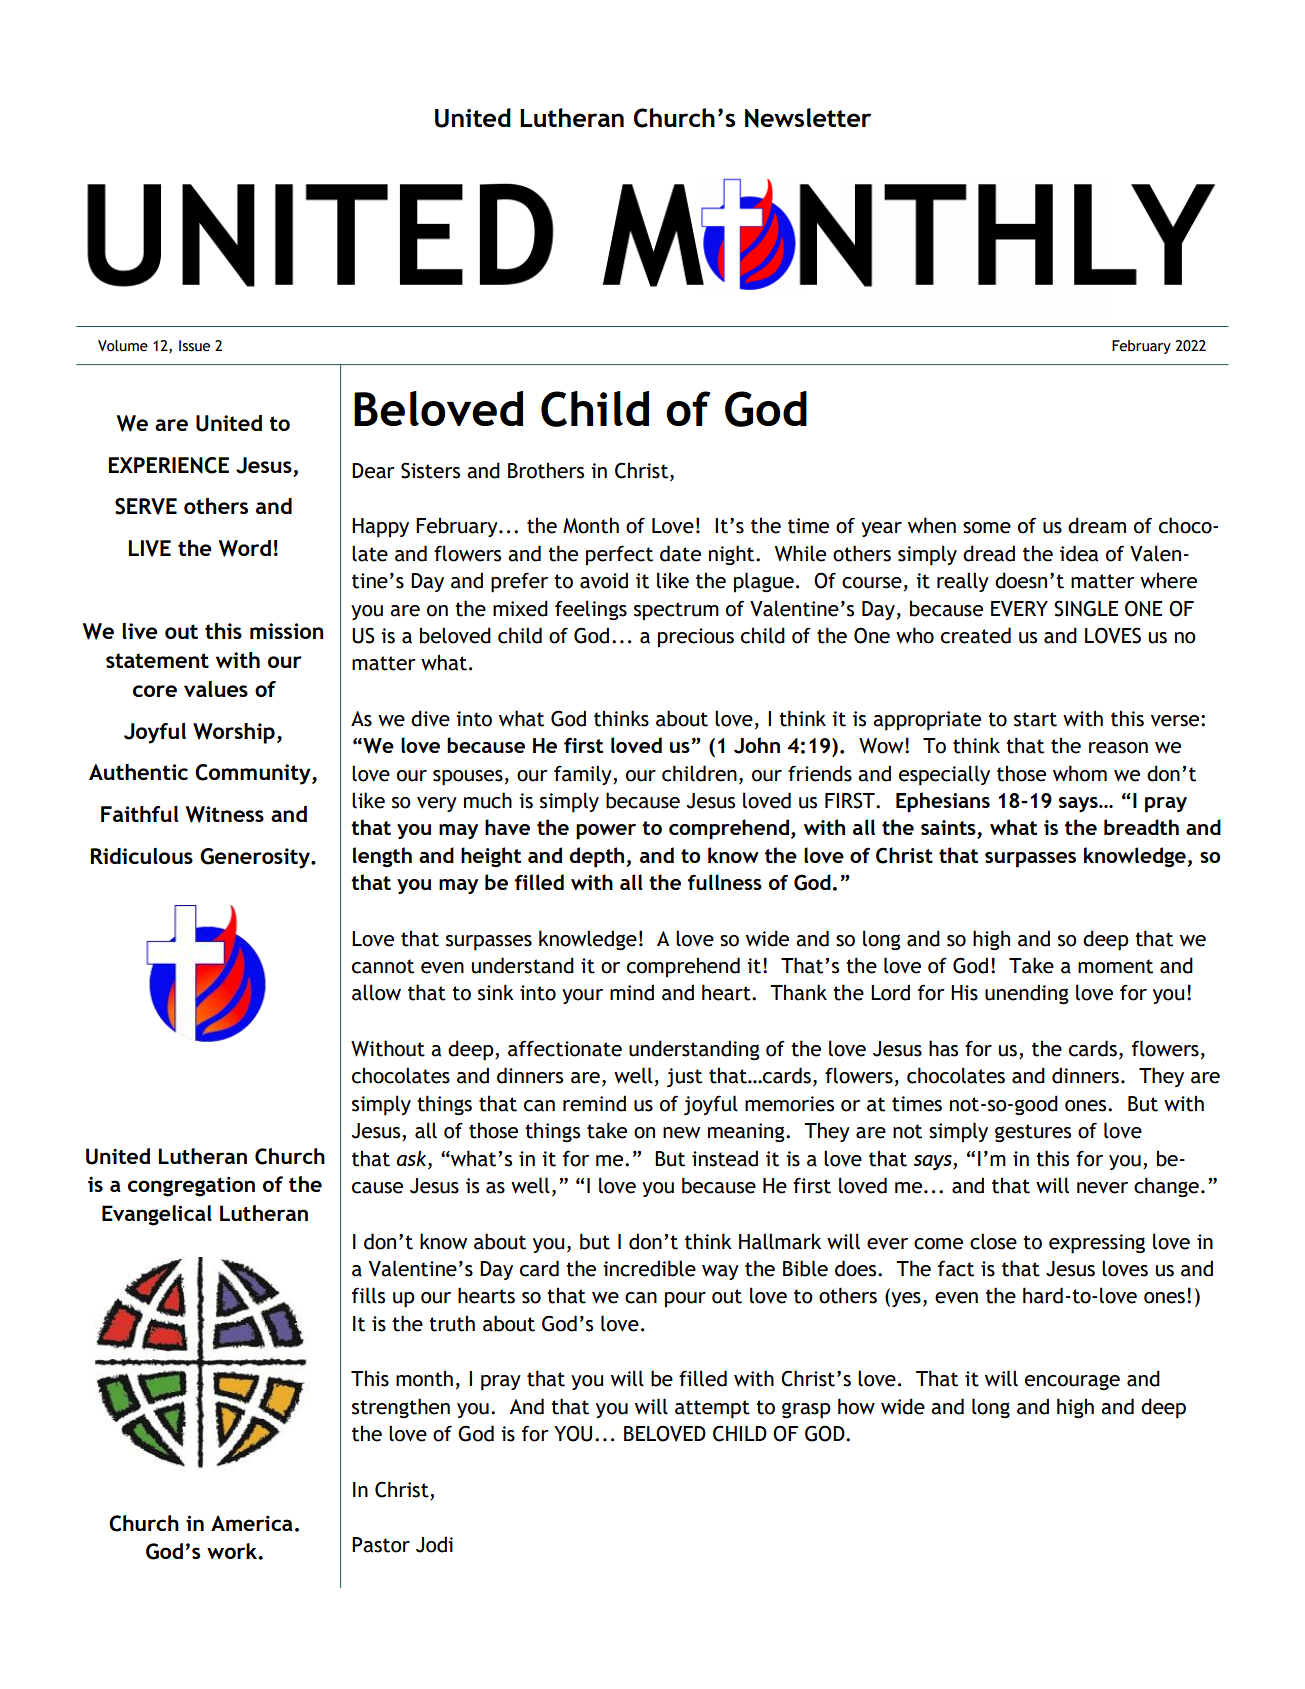 This screenshot has width=1305, height=1689. What do you see at coordinates (993, 1241) in the screenshot?
I see `close` at bounding box center [993, 1241].
